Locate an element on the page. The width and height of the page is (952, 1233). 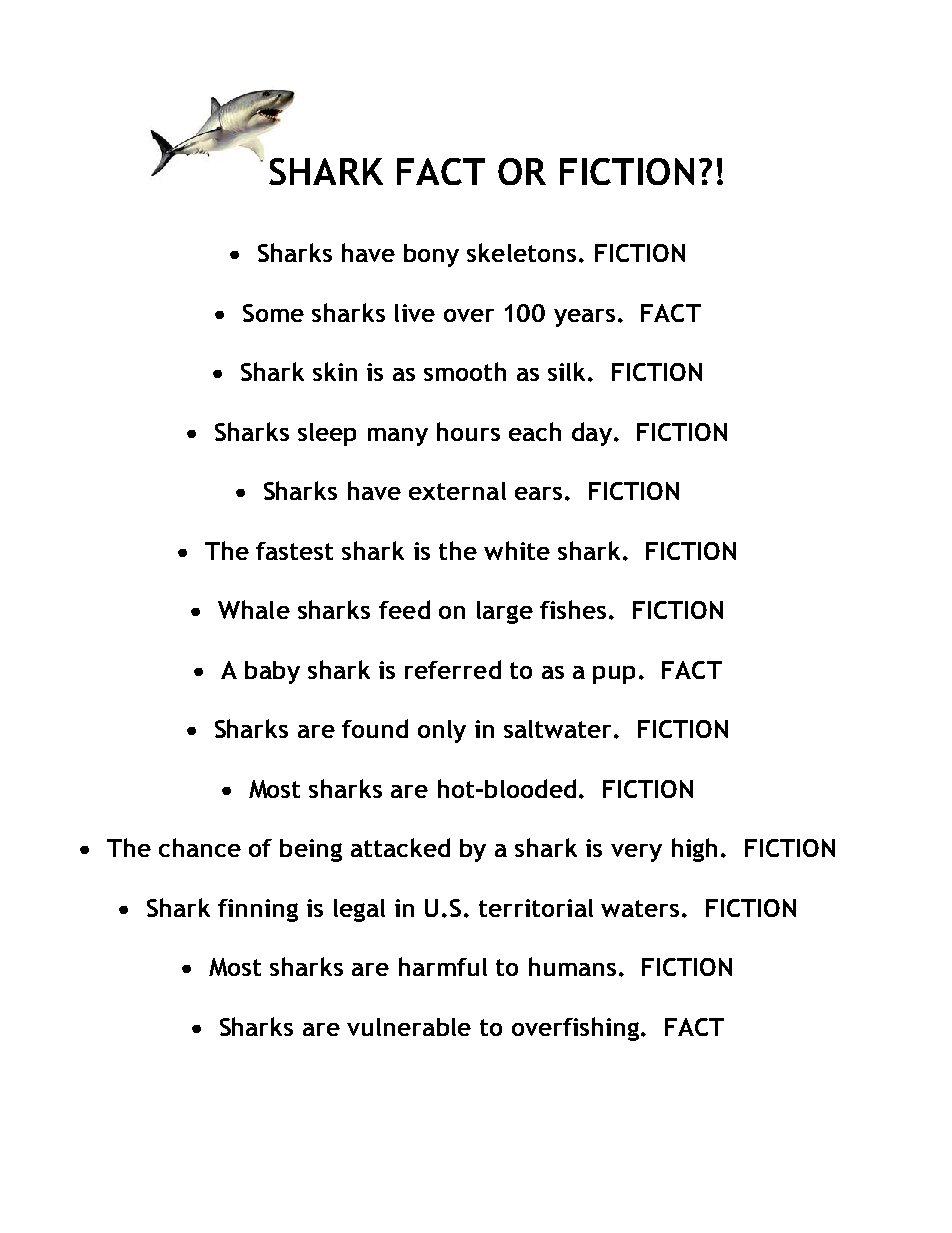
saltwater is located at coordinates (559, 729).
